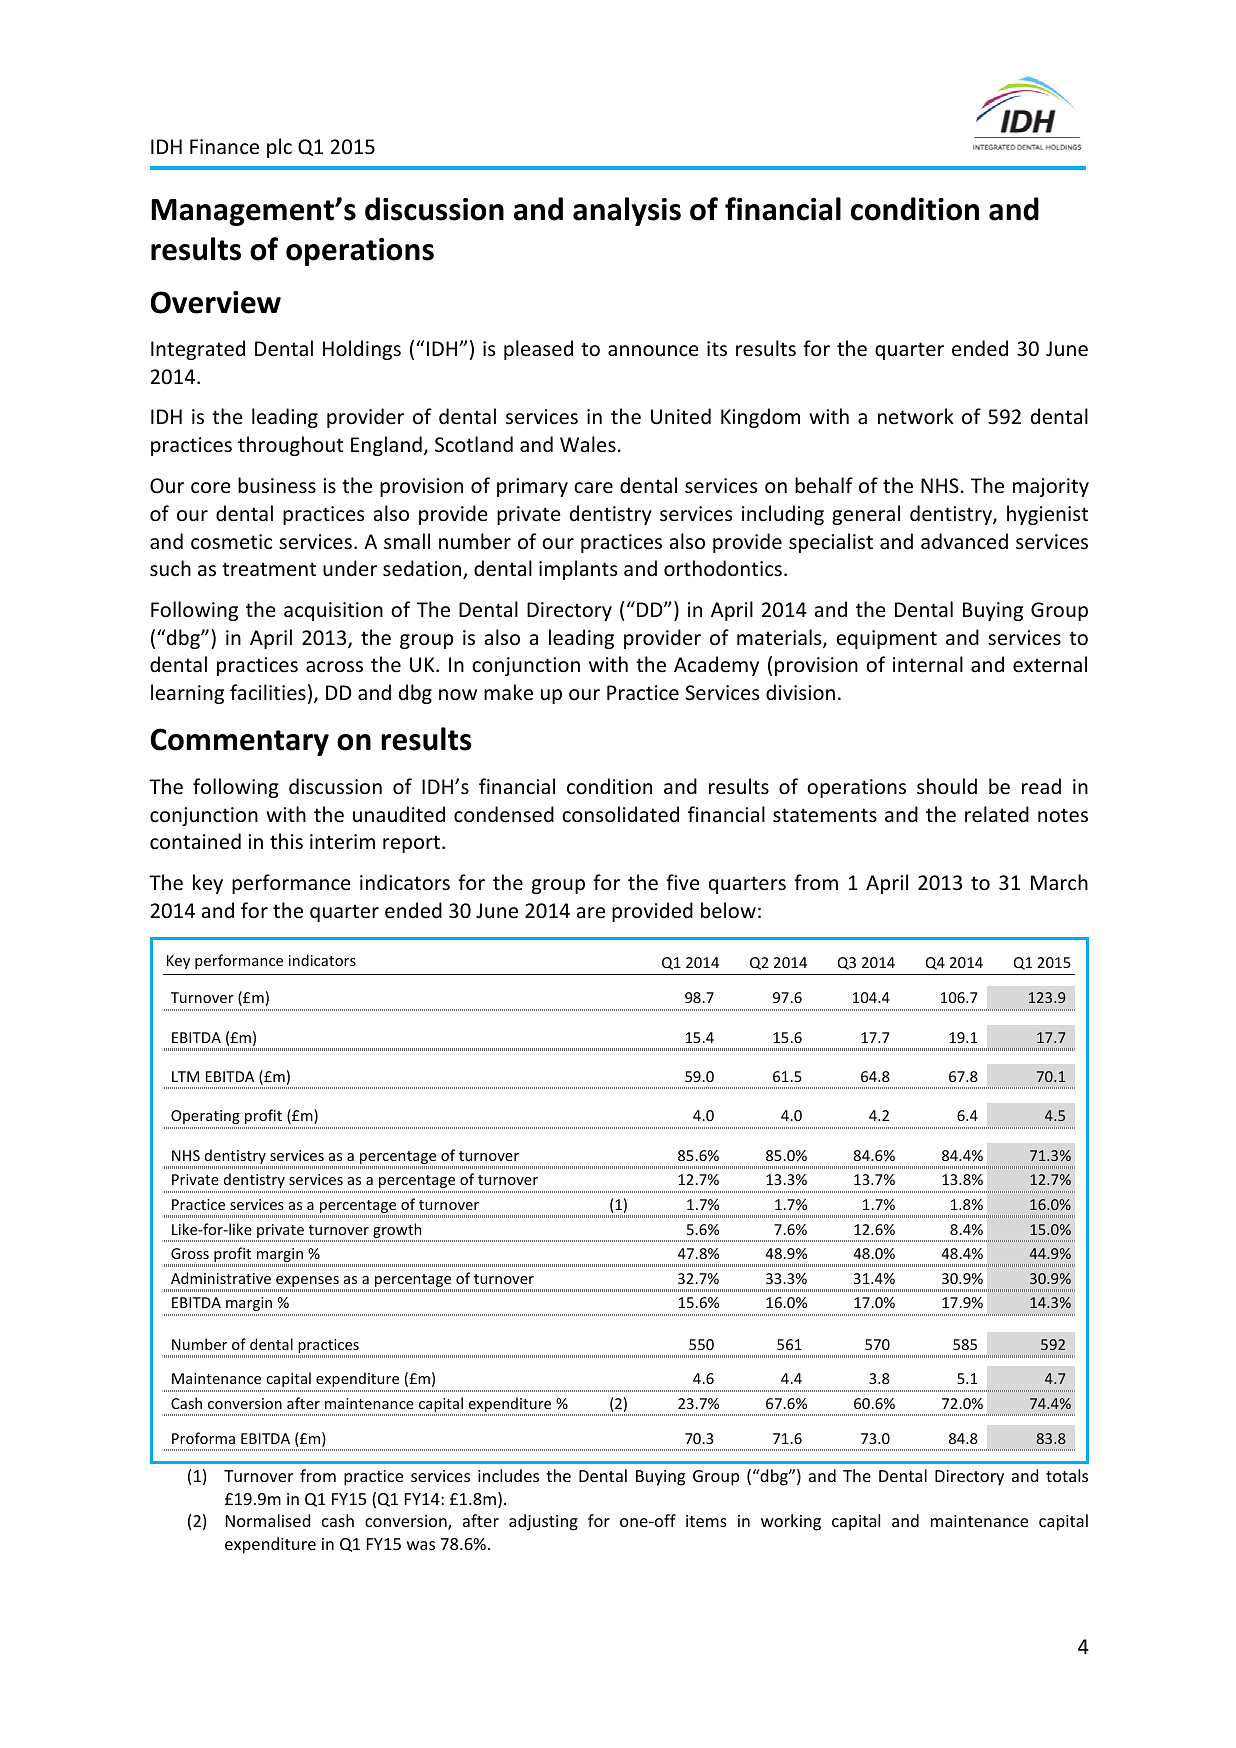  What do you see at coordinates (268, 1520) in the screenshot?
I see `Normalised` at bounding box center [268, 1520].
